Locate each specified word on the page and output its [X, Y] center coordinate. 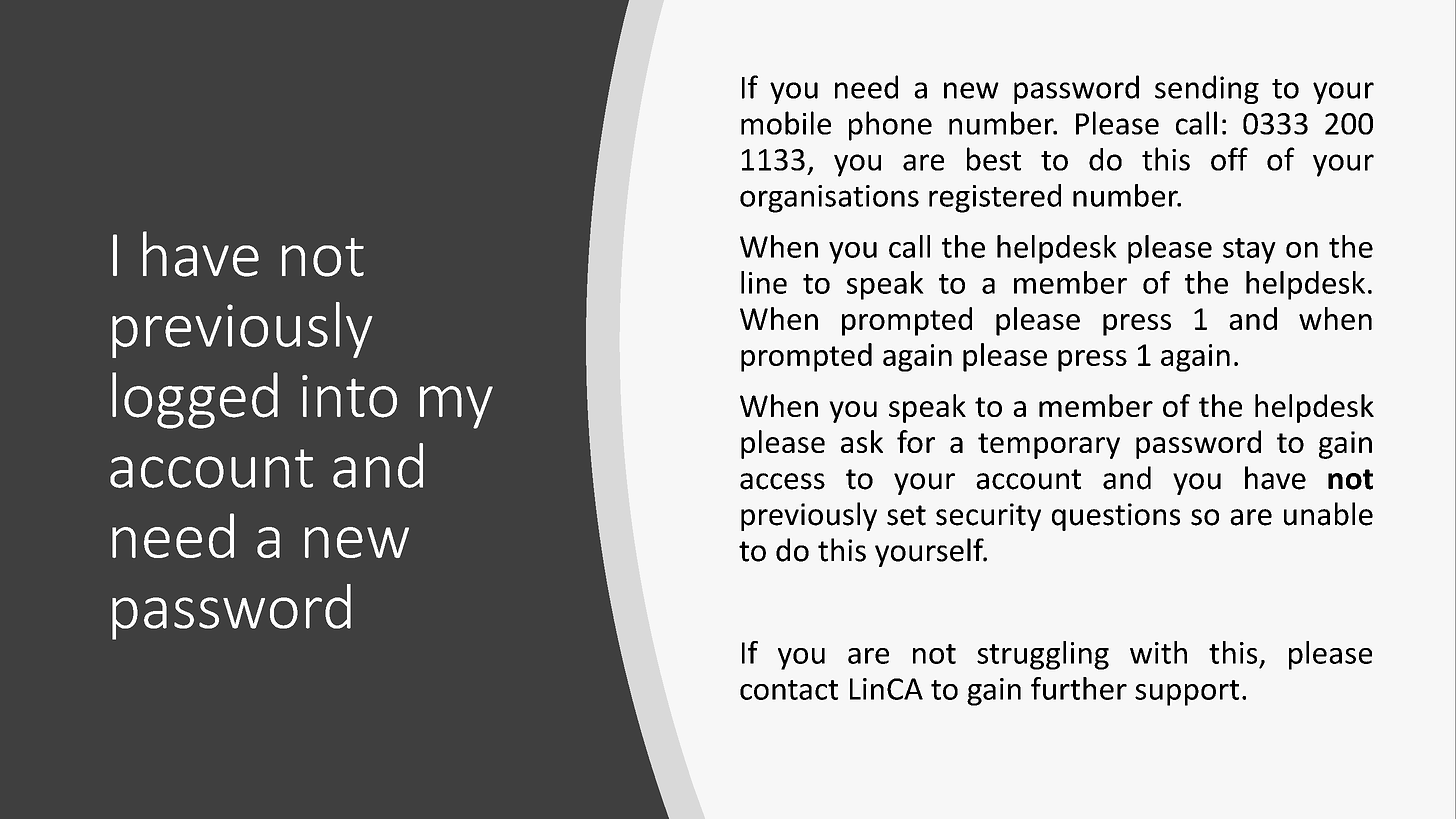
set [906, 515]
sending [1207, 89]
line [764, 282]
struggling [1043, 655]
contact [789, 690]
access [782, 481]
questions [1116, 517]
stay [1249, 251]
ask [862, 441]
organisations [829, 199]
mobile [786, 123]
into [349, 396]
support [1187, 693]
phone [890, 126]
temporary [1049, 446]
